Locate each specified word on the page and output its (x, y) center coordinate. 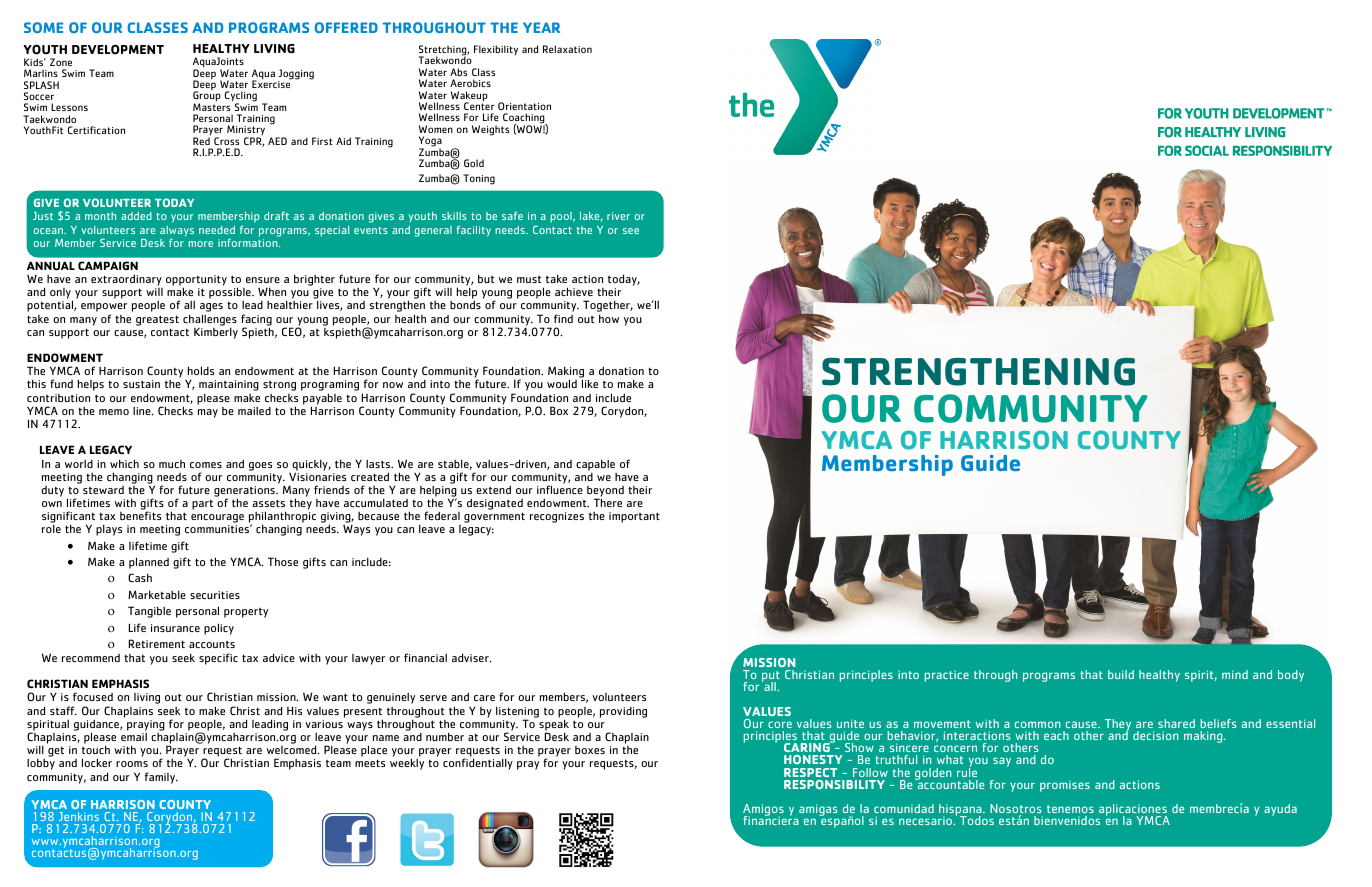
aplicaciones (1132, 811)
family (161, 778)
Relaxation (567, 49)
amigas (818, 811)
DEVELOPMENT (118, 49)
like (590, 383)
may (208, 413)
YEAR (541, 27)
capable (595, 465)
